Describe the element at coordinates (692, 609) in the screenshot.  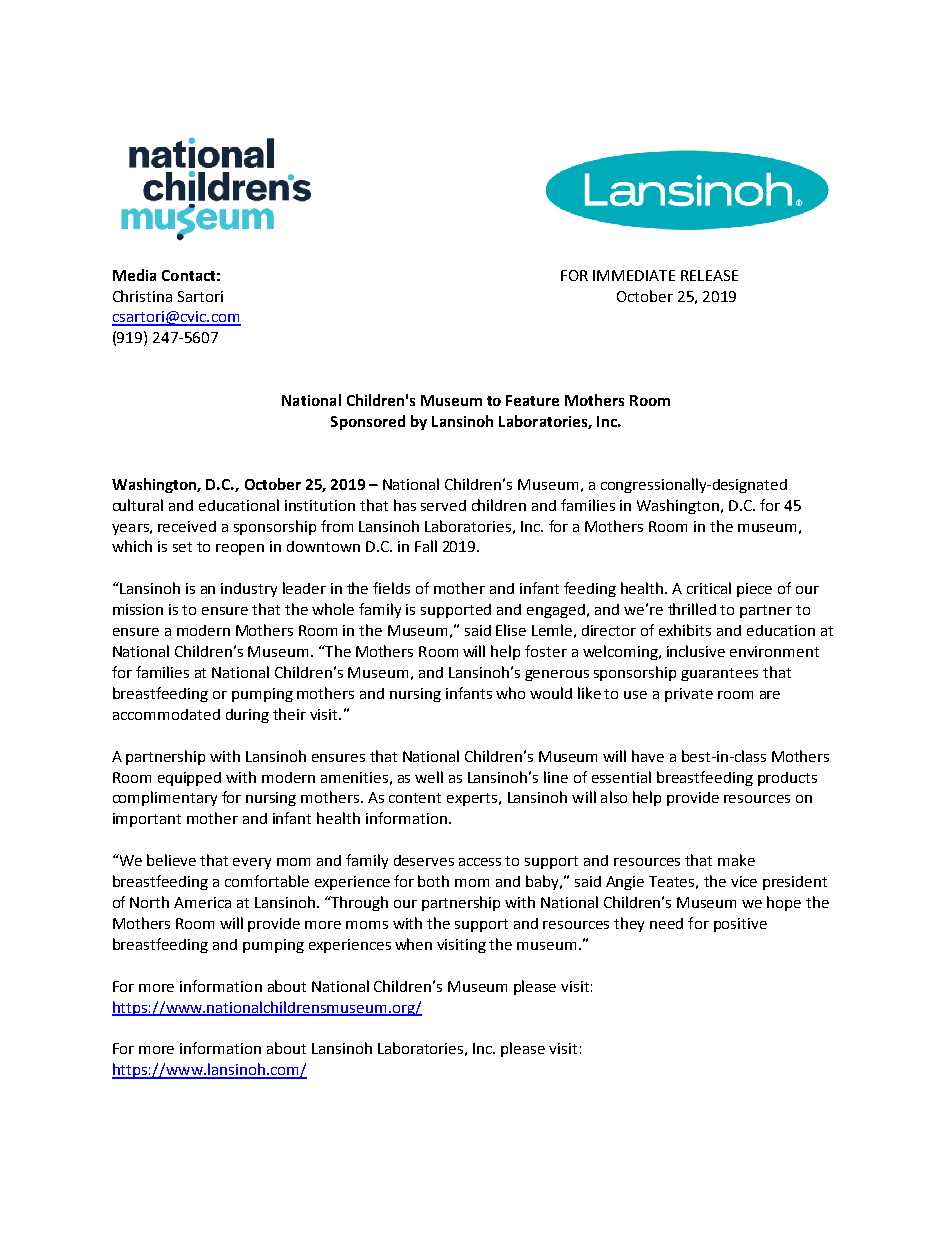
I see `thrilled` at that location.
